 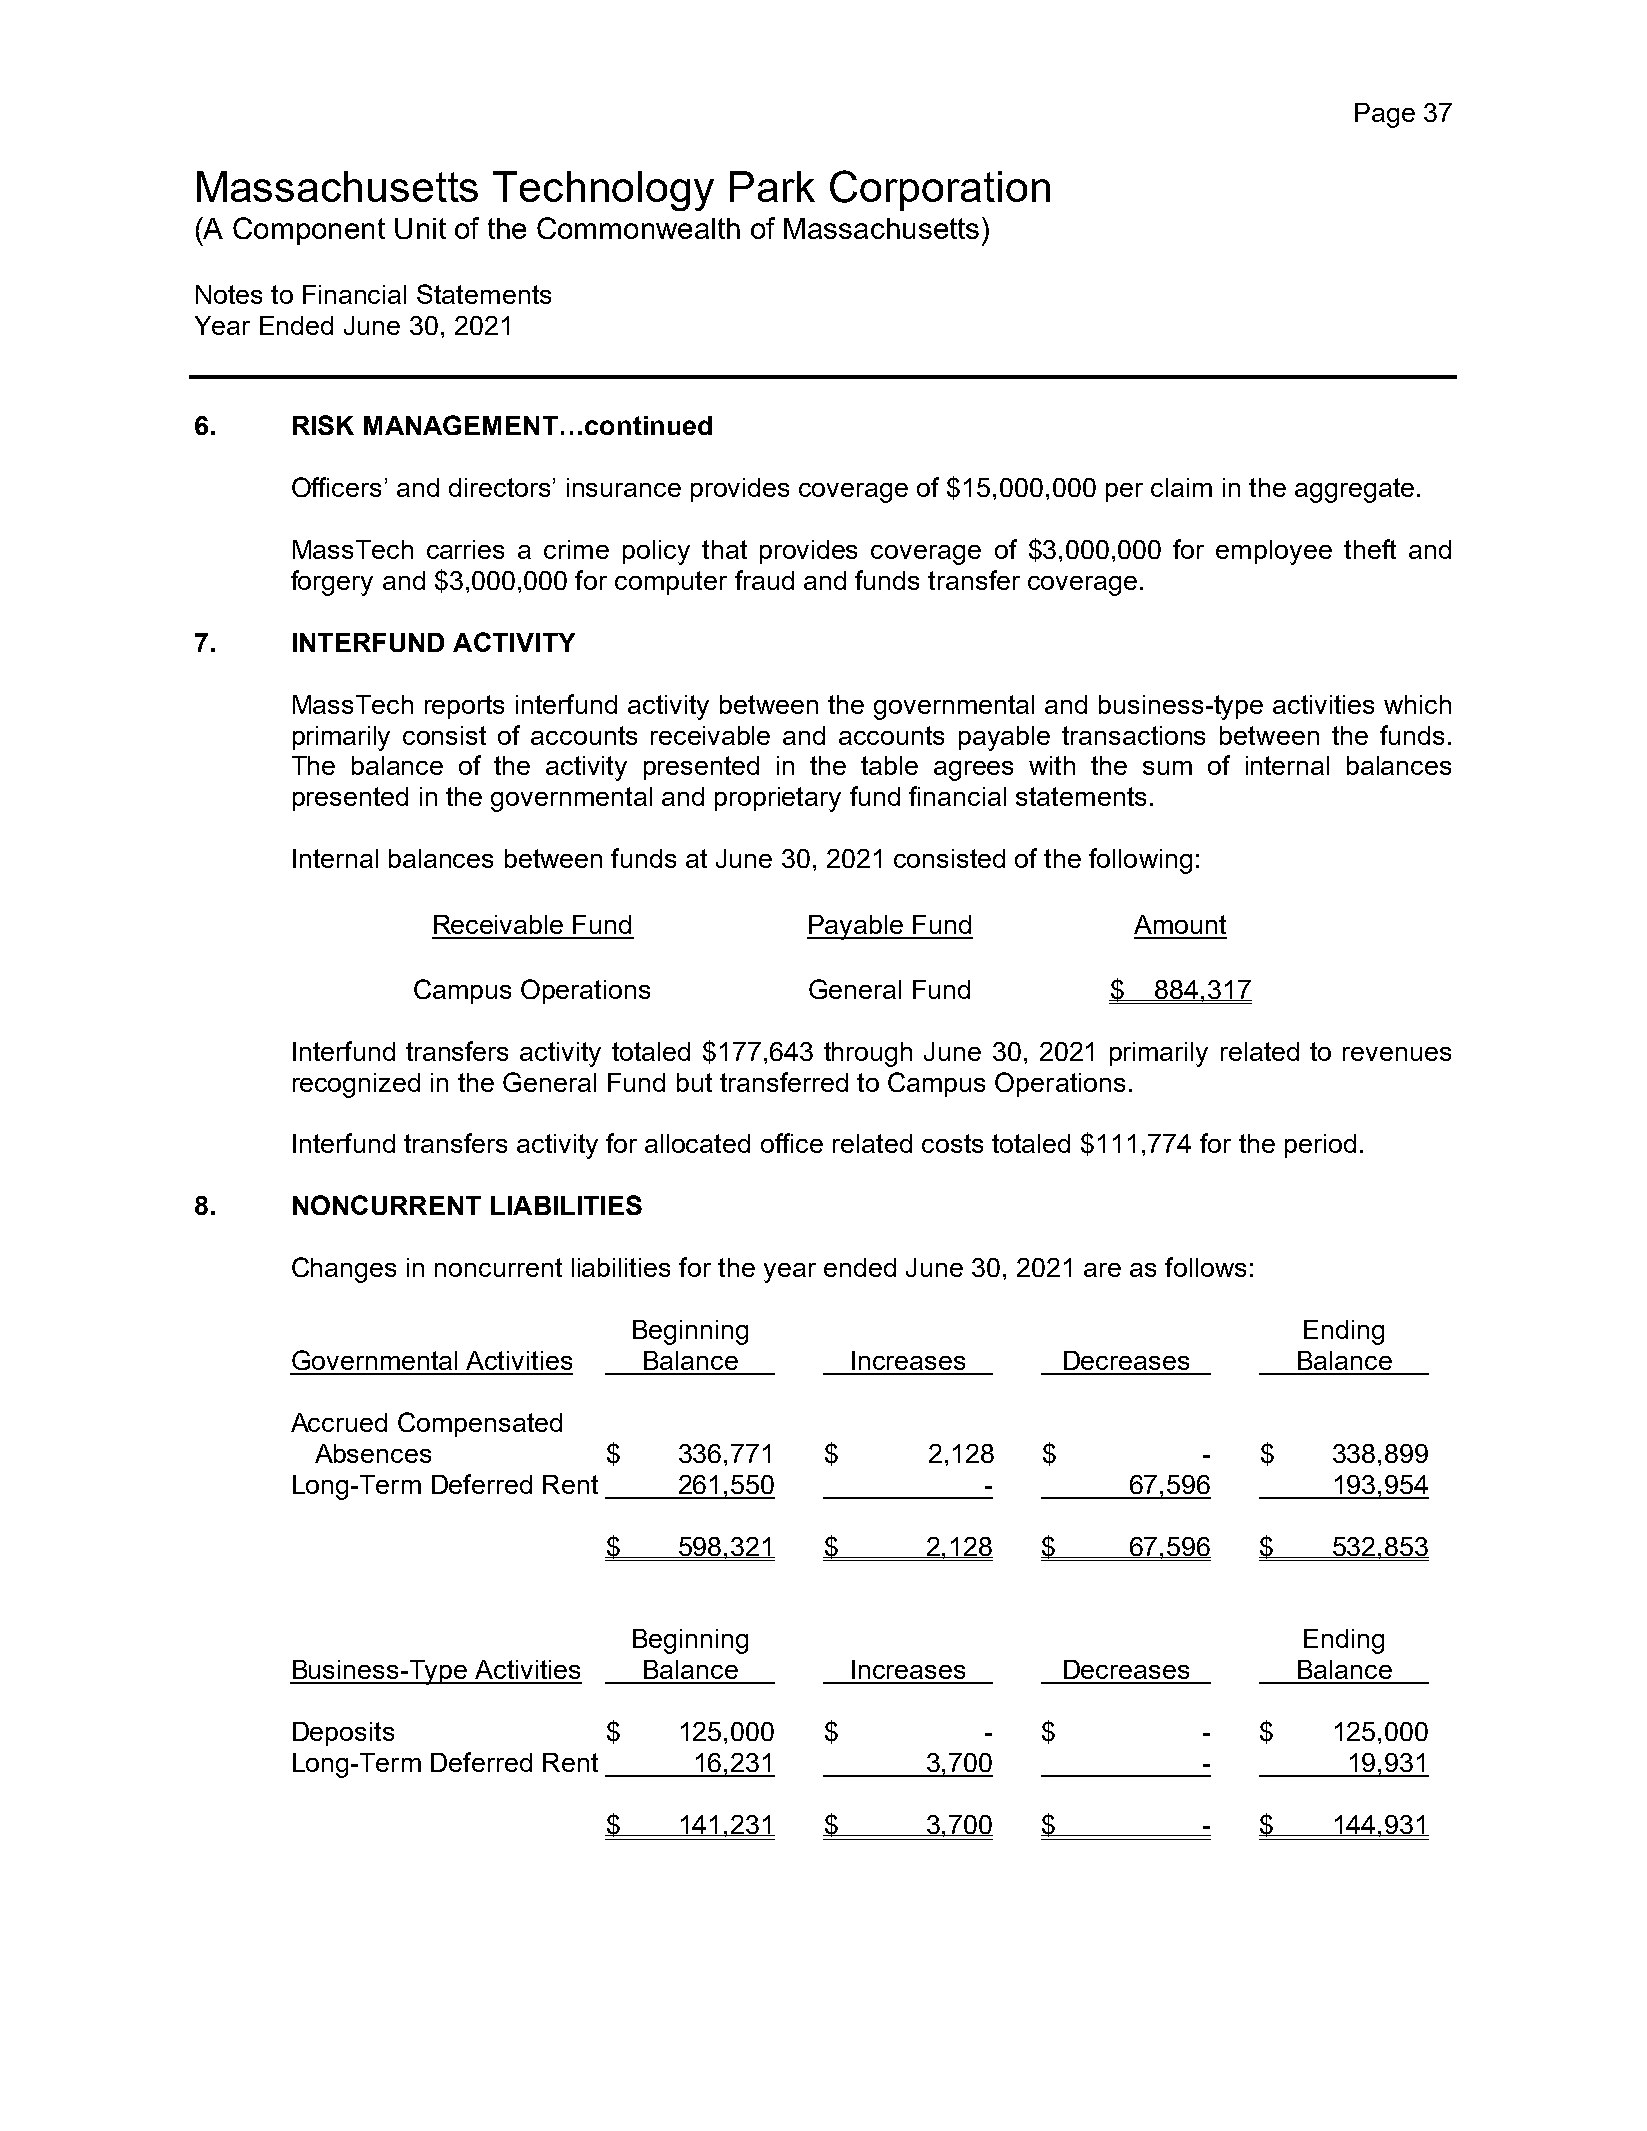 I want to click on Deposits, so click(x=343, y=1734).
